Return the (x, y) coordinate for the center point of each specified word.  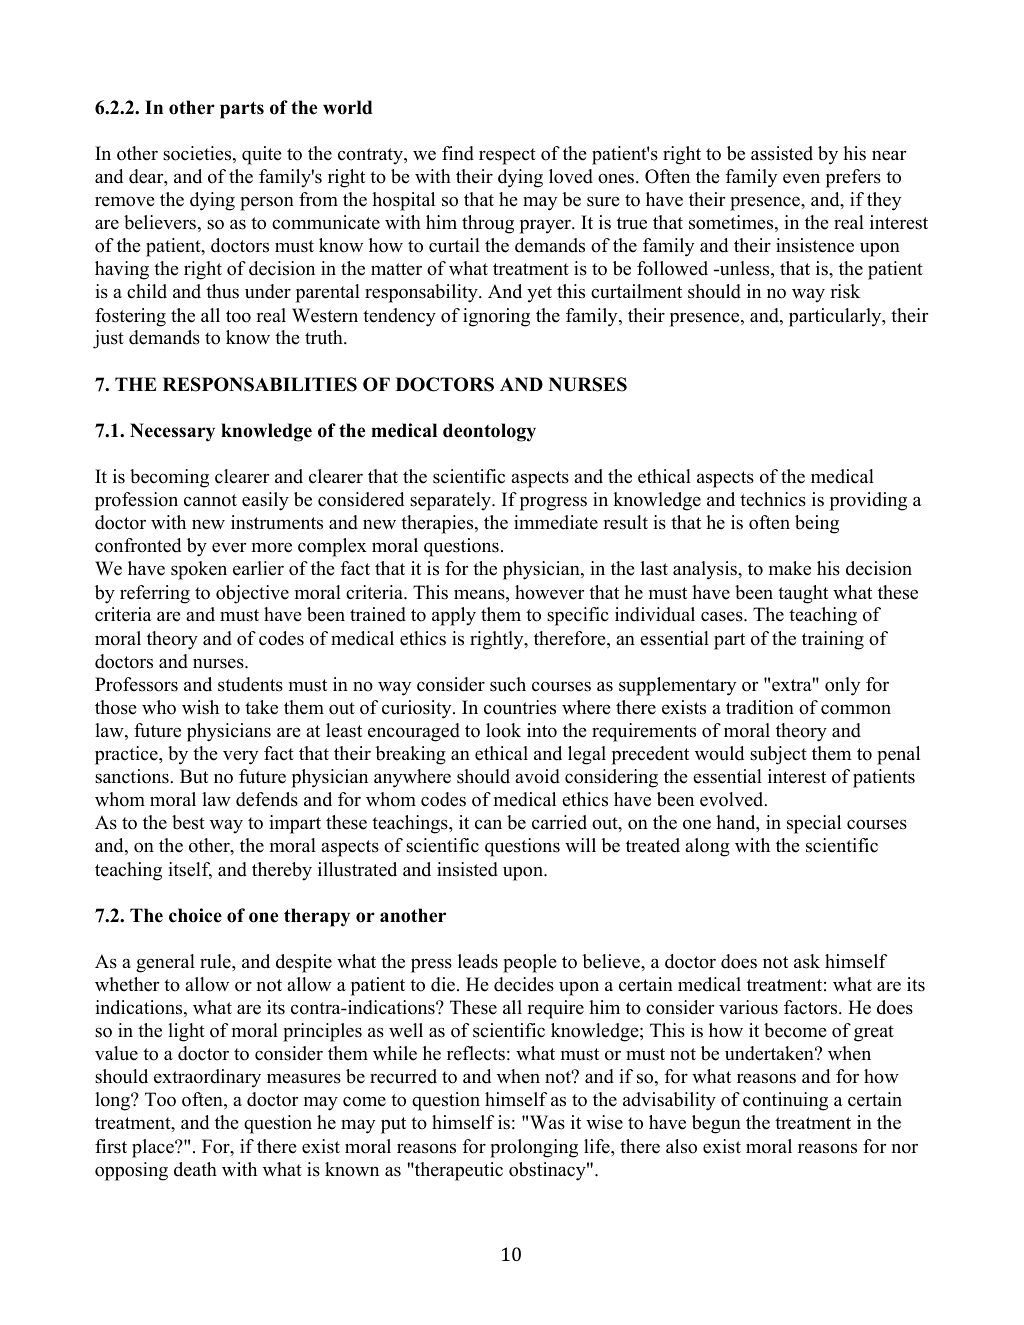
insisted (467, 869)
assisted (782, 153)
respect (507, 156)
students (250, 684)
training (833, 640)
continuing (785, 1101)
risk (845, 291)
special (814, 824)
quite (262, 155)
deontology (489, 432)
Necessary (172, 432)
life (598, 1146)
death (195, 1169)
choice (195, 915)
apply (454, 616)
